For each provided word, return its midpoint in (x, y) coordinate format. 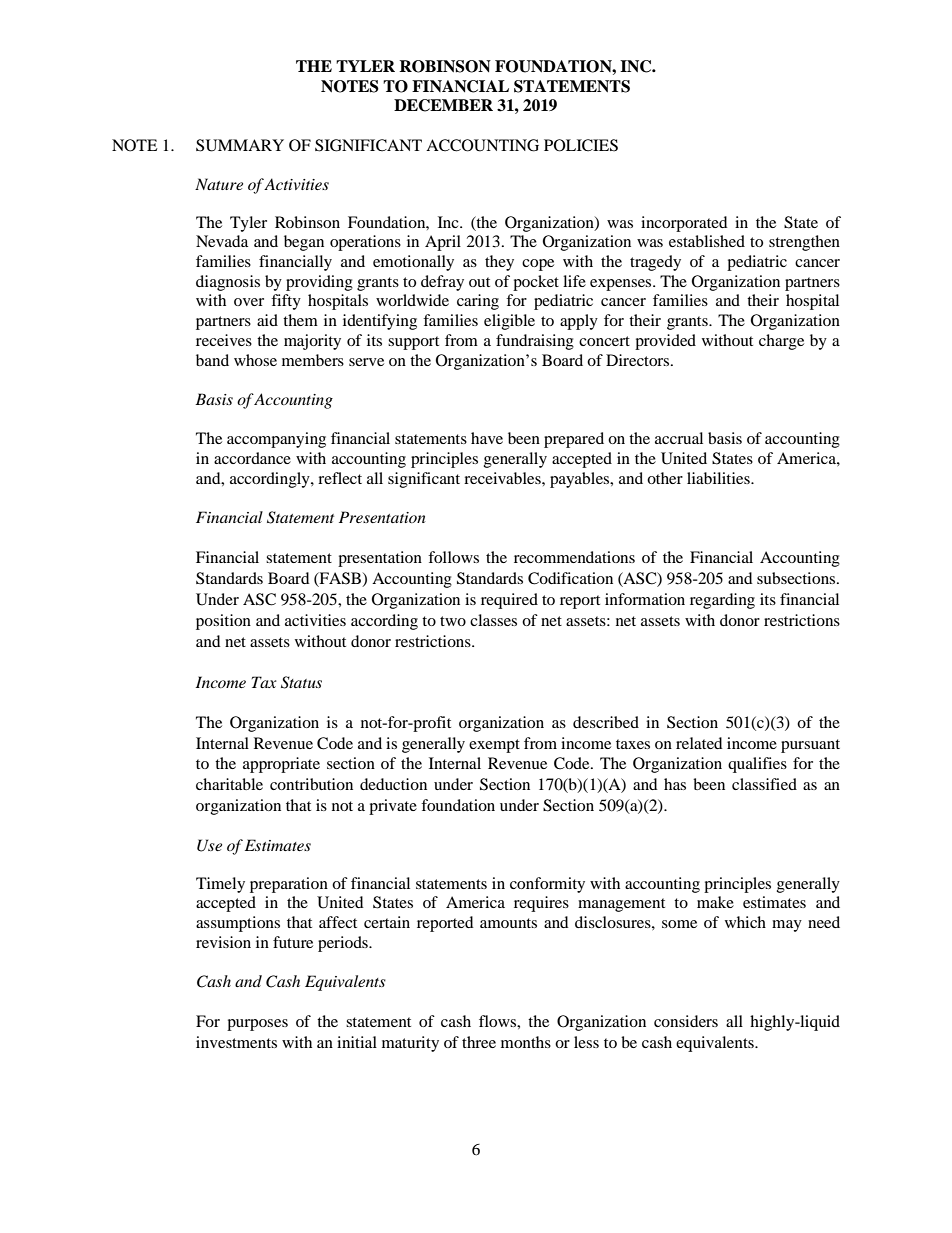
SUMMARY (240, 145)
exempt (494, 746)
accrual (679, 438)
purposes (257, 1025)
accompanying (276, 440)
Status (301, 682)
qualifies (757, 765)
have (487, 438)
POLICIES (581, 145)
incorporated (684, 224)
